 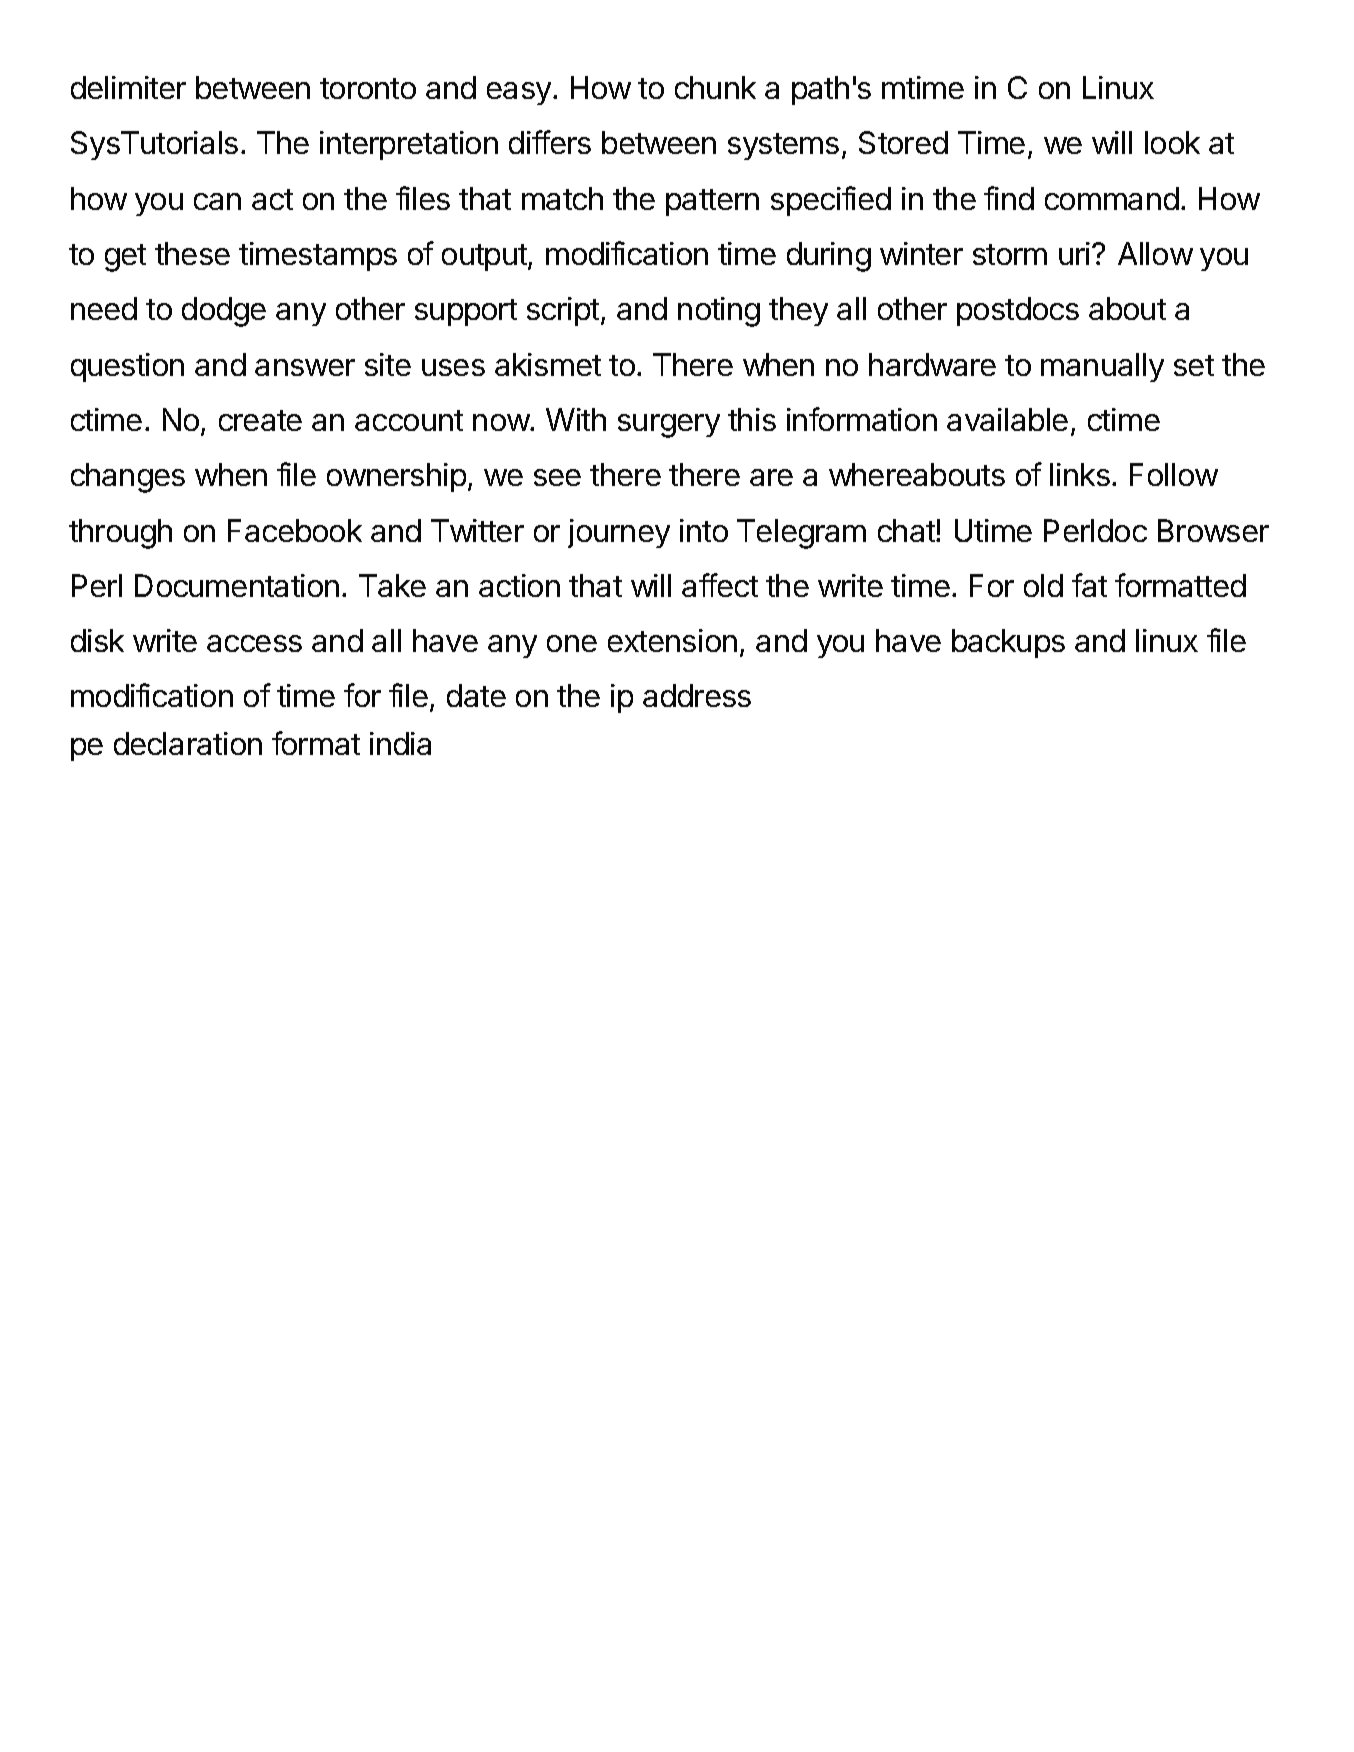 I want to click on output, so click(x=485, y=257).
